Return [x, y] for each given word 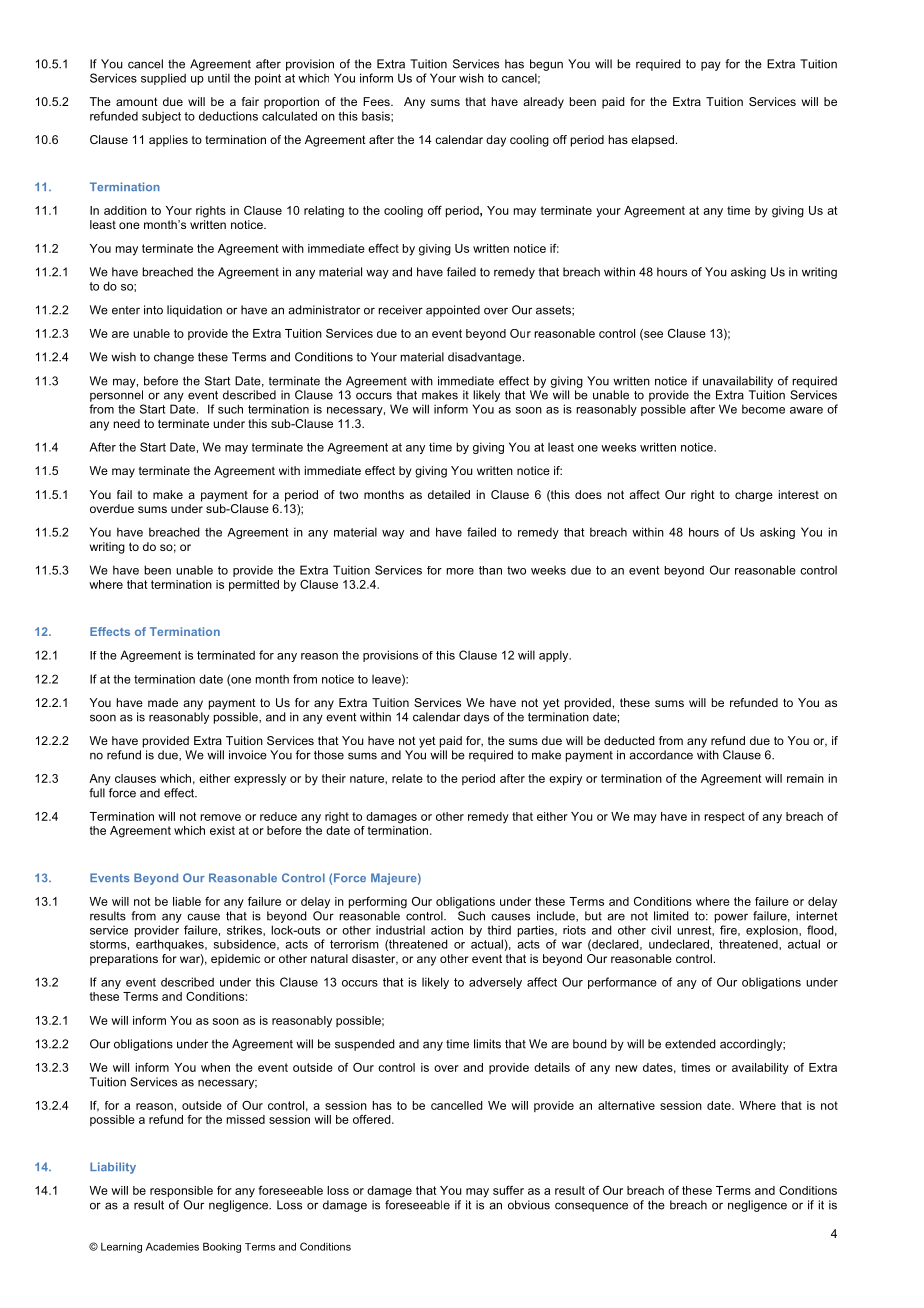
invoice [248, 755]
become [763, 409]
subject [161, 117]
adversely [495, 983]
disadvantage [486, 358]
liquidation [194, 311]
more [460, 571]
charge [754, 496]
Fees [377, 101]
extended [690, 1044]
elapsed [652, 141]
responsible [181, 1191]
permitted [254, 585]
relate [407, 778]
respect [724, 817]
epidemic [235, 960]
